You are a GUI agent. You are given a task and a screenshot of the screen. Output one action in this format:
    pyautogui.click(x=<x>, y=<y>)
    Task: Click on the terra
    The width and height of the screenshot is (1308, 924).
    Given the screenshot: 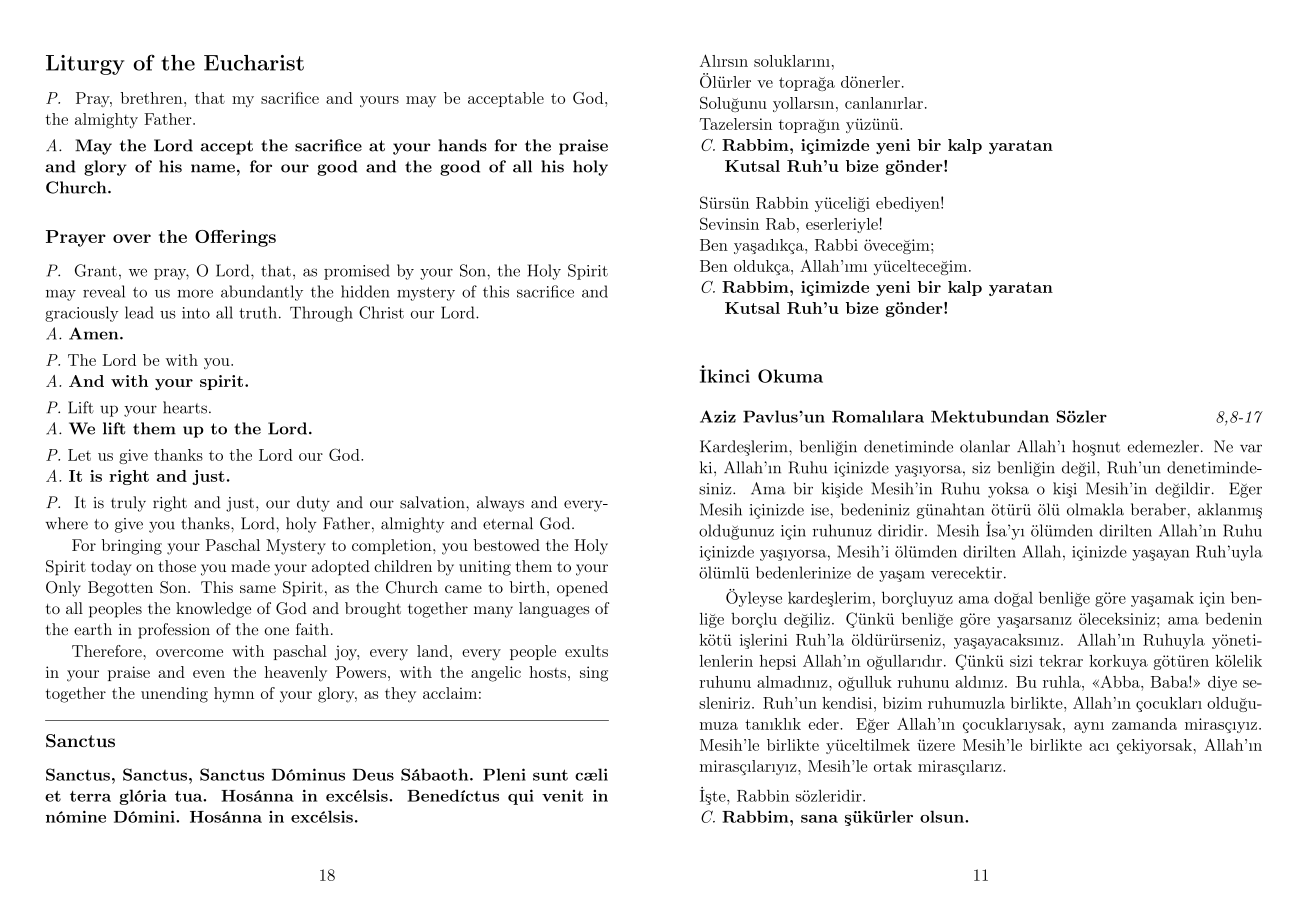 What is the action you would take?
    pyautogui.click(x=90, y=796)
